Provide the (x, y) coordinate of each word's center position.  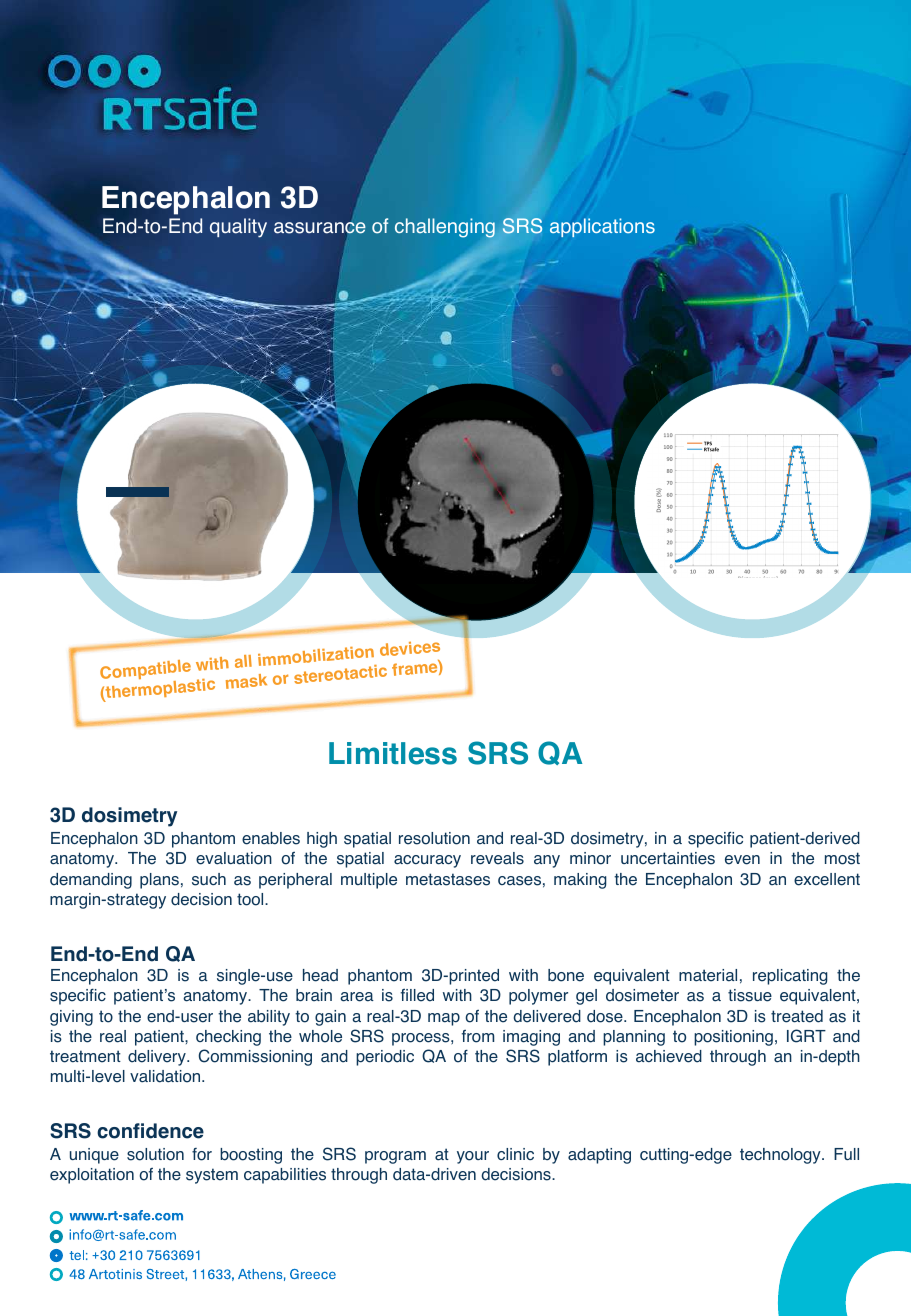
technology (781, 1156)
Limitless (393, 753)
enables (271, 838)
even (742, 860)
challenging (445, 228)
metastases (448, 879)
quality (238, 228)
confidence (150, 1131)
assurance (320, 228)
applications (602, 227)
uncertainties (668, 858)
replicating (790, 977)
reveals (497, 858)
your (473, 1157)
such (209, 879)
